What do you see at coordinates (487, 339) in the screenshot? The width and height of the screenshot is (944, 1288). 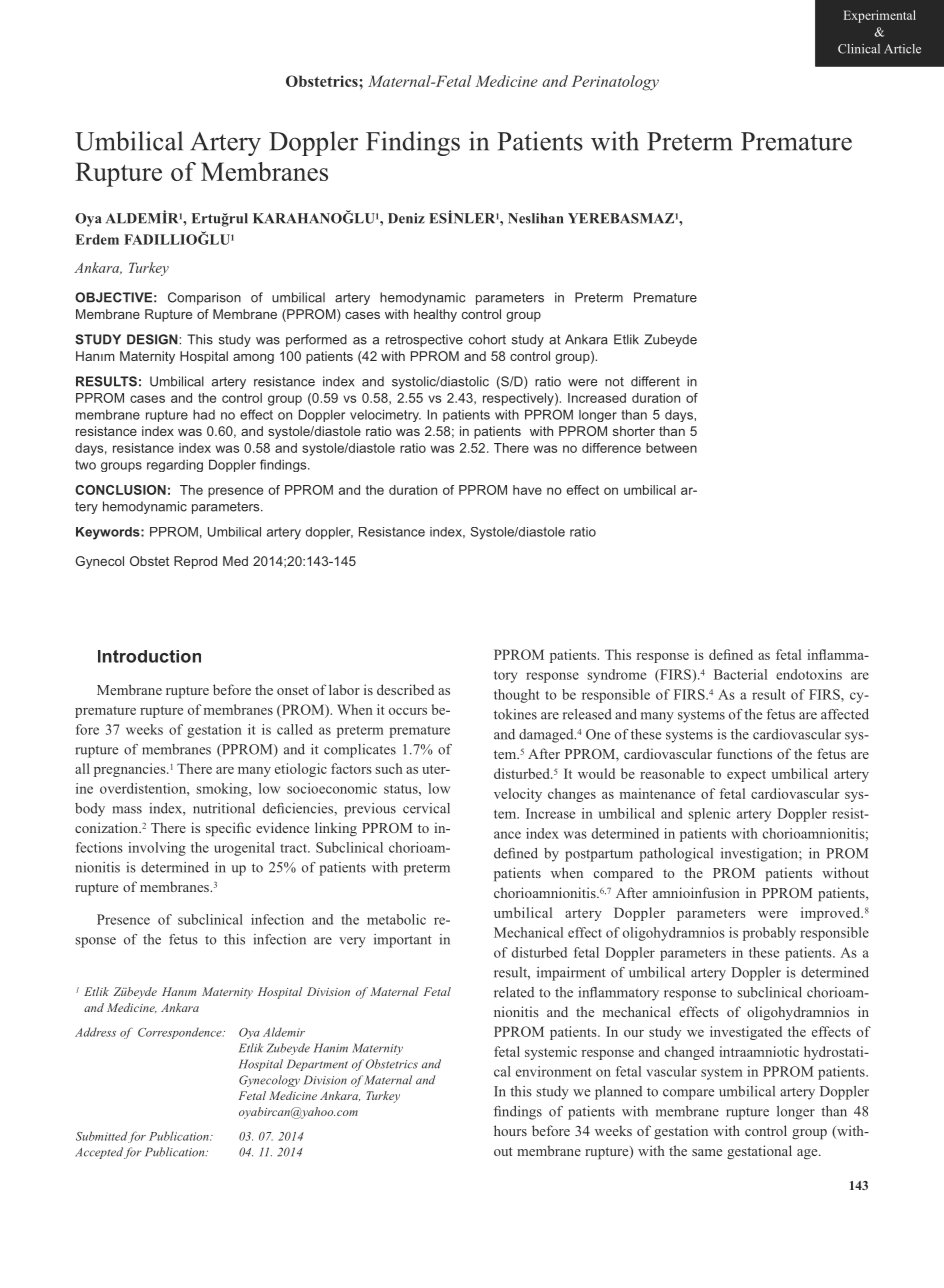 I see `cohort` at bounding box center [487, 339].
